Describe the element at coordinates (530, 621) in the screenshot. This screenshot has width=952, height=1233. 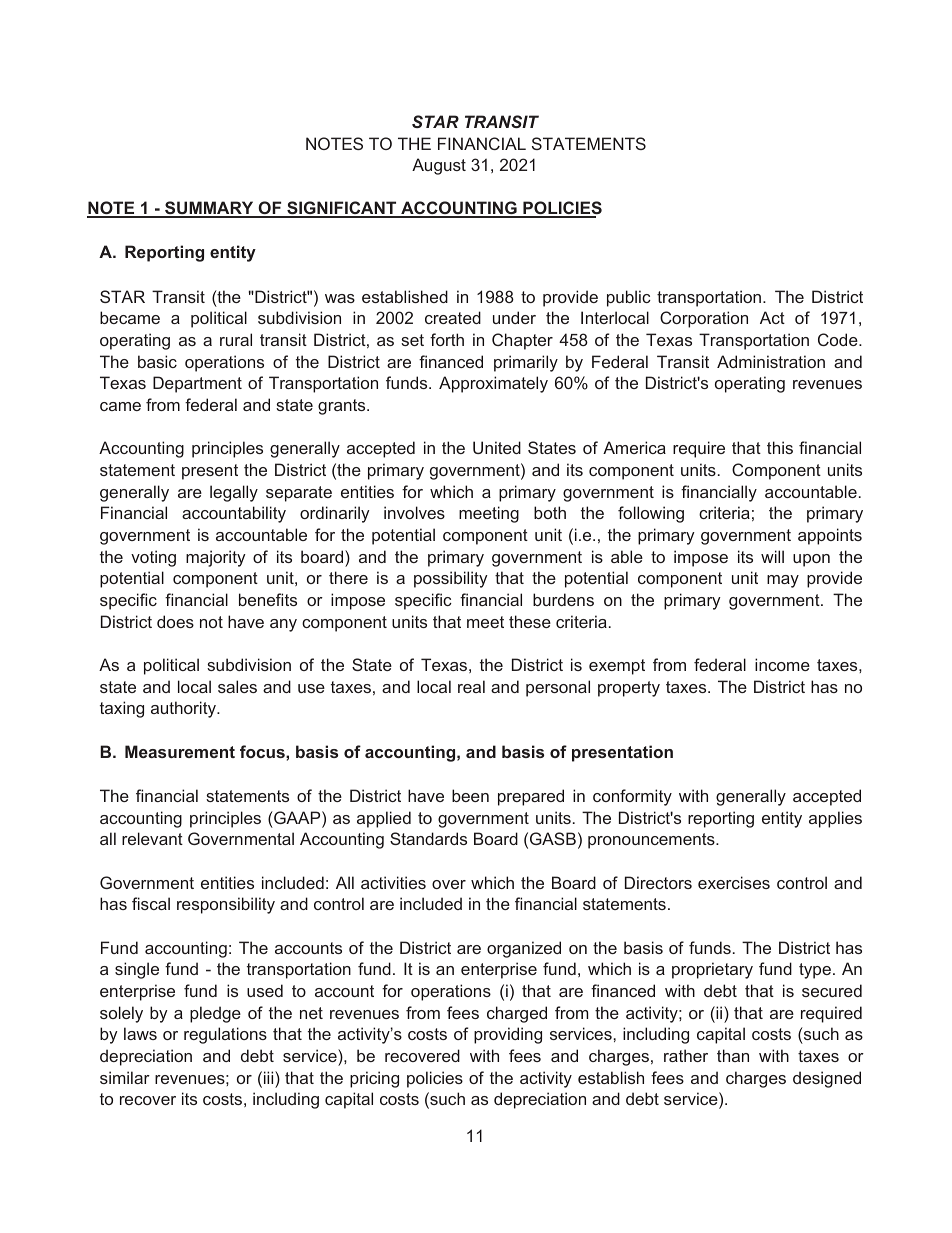
I see `these` at that location.
